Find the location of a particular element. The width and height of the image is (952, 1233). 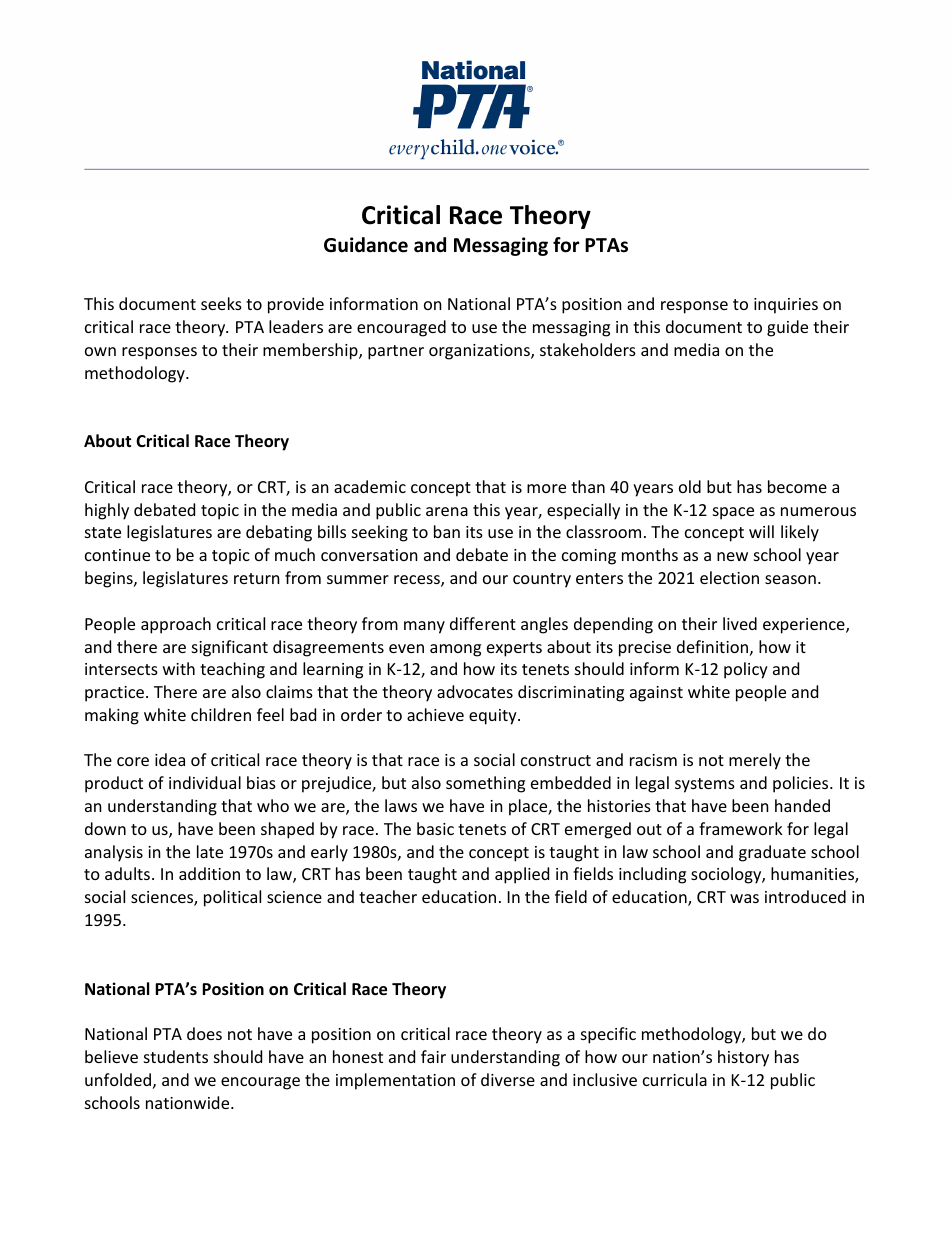

policy is located at coordinates (746, 670).
